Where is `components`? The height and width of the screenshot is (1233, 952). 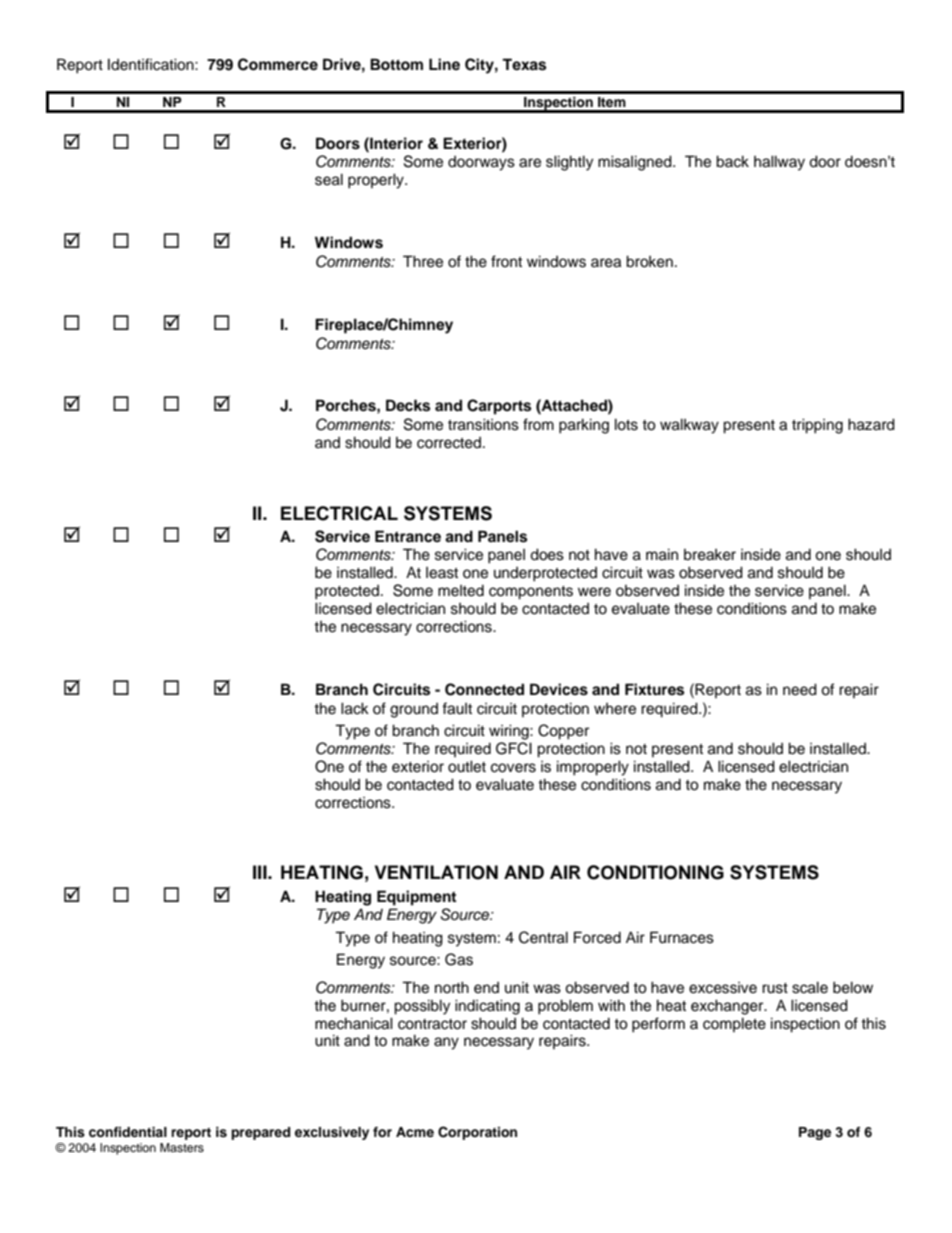
components is located at coordinates (531, 593).
